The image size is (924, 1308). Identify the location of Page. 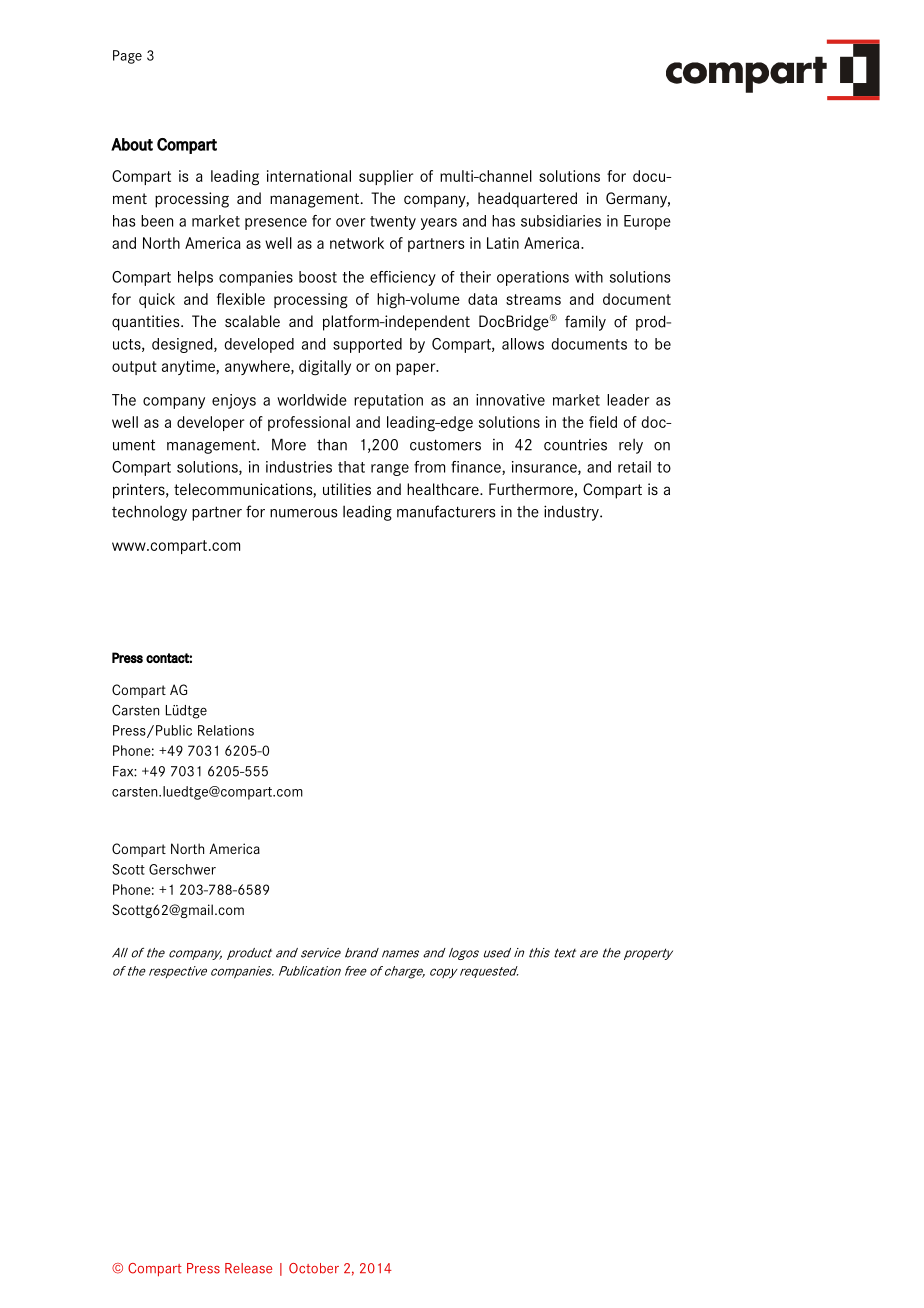
(127, 57).
